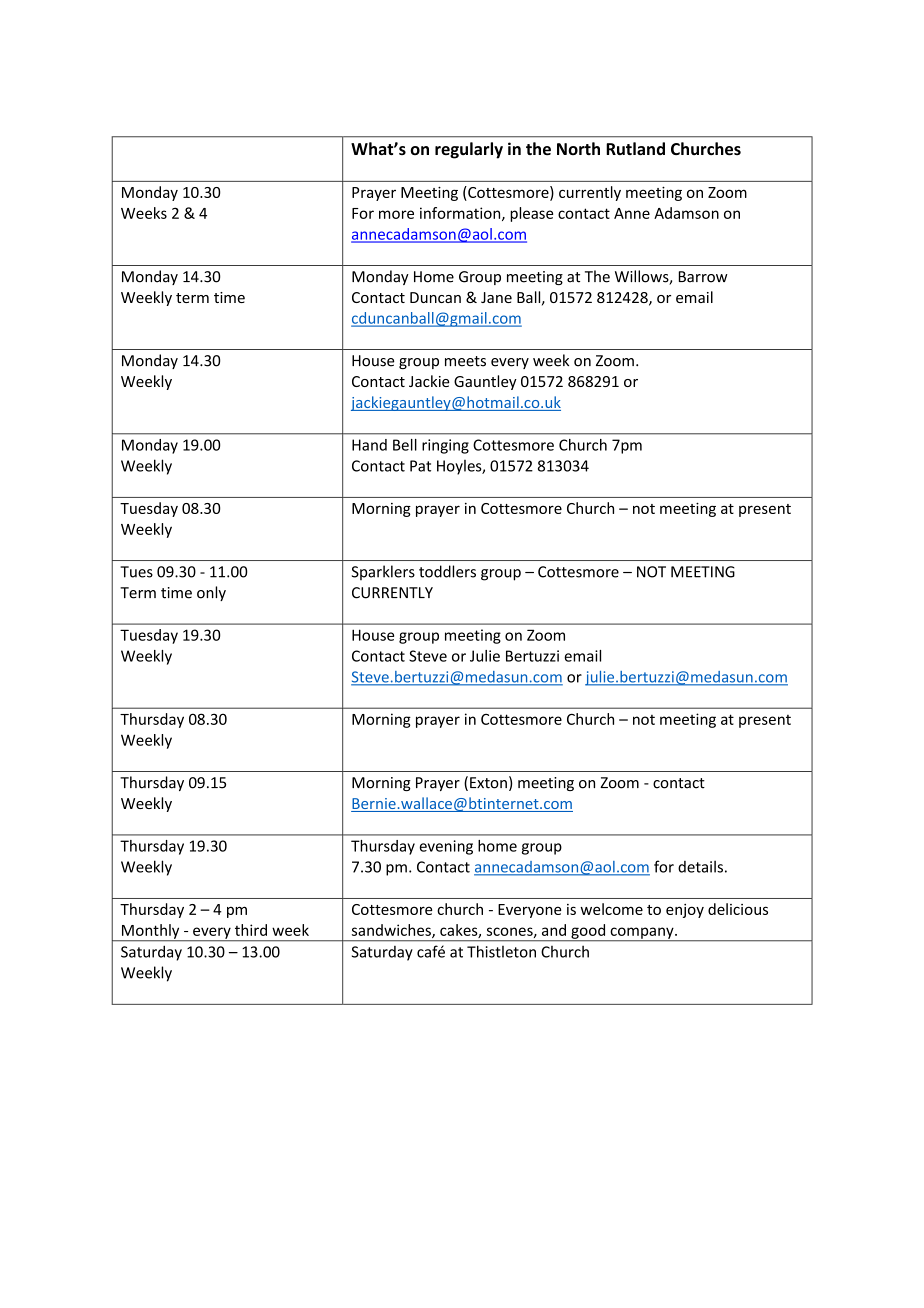 This screenshot has width=924, height=1308. What do you see at coordinates (445, 446) in the screenshot?
I see `ringing` at bounding box center [445, 446].
